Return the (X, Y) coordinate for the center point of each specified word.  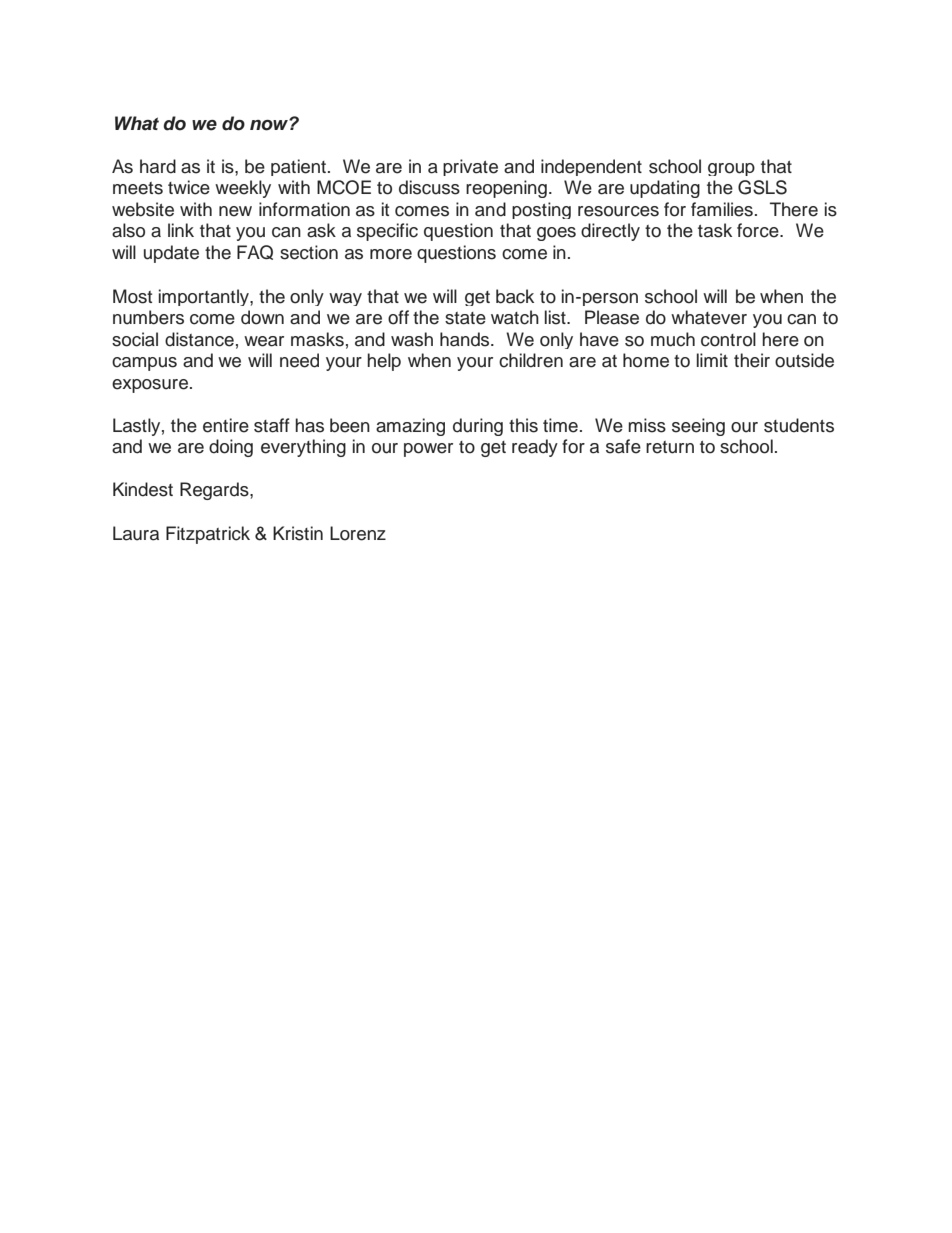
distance (199, 339)
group (731, 169)
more (391, 254)
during (478, 427)
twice (189, 187)
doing (231, 448)
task (715, 230)
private (470, 167)
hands (466, 339)
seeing (698, 427)
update (171, 254)
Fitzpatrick (208, 535)
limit (712, 360)
